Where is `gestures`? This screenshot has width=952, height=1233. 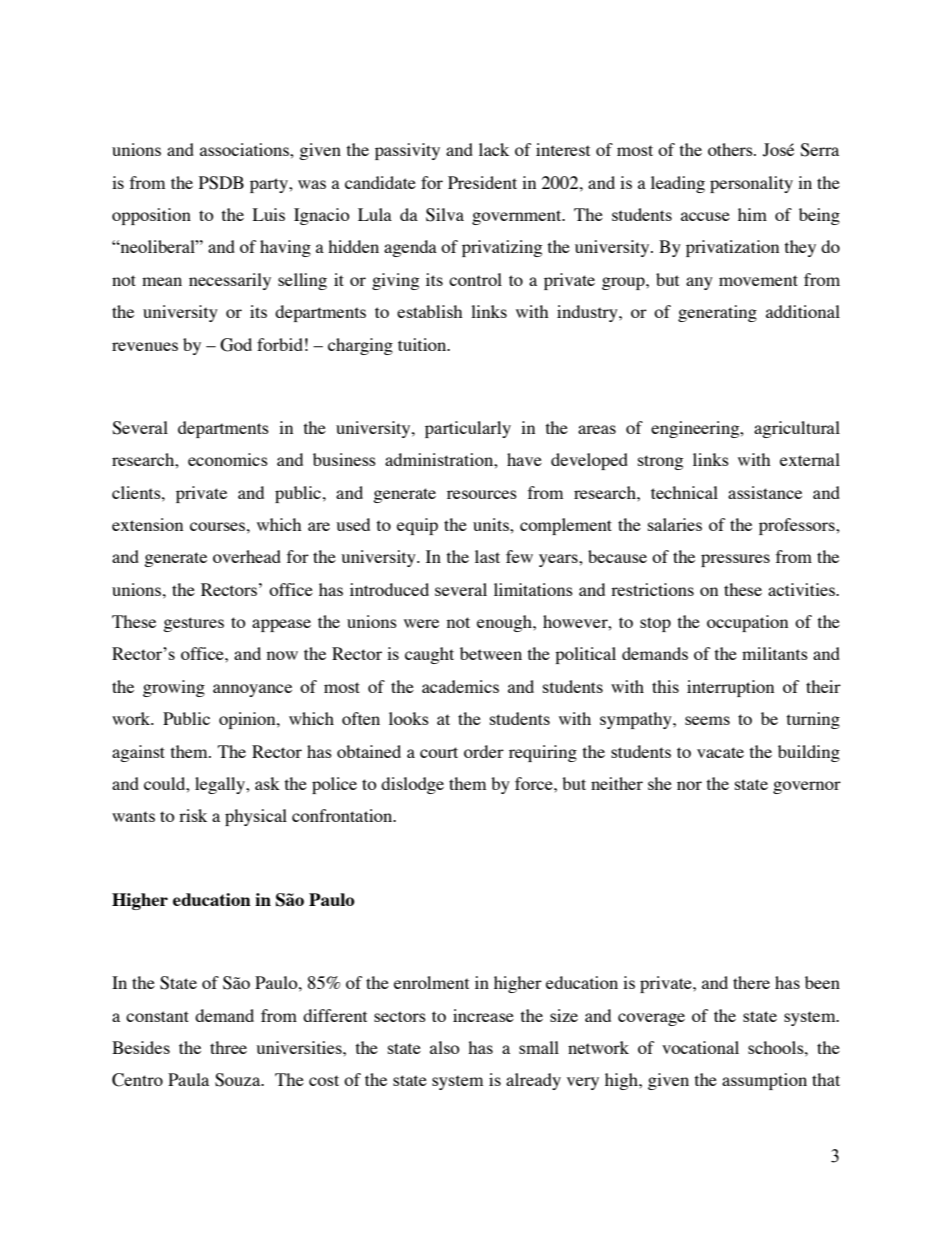 gestures is located at coordinates (193, 624).
